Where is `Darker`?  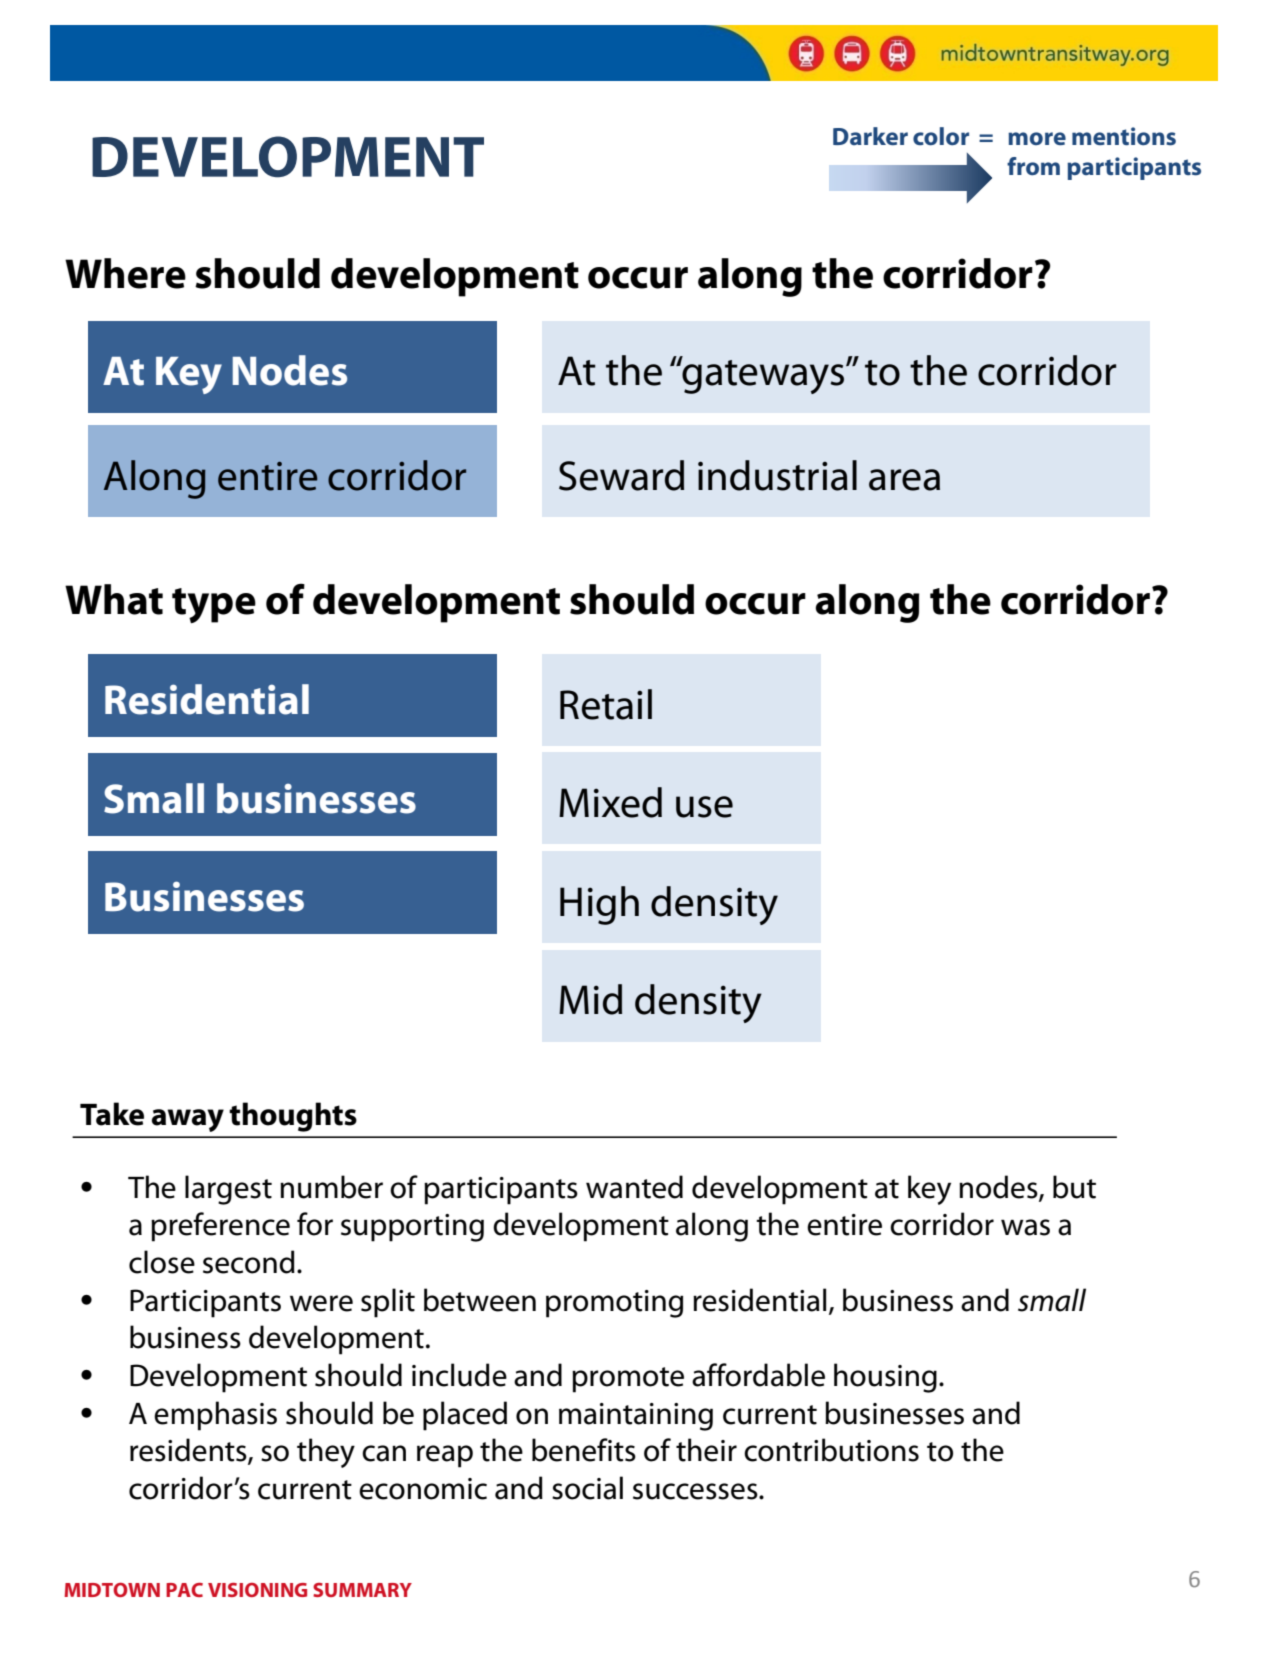
Darker is located at coordinates (870, 136).
